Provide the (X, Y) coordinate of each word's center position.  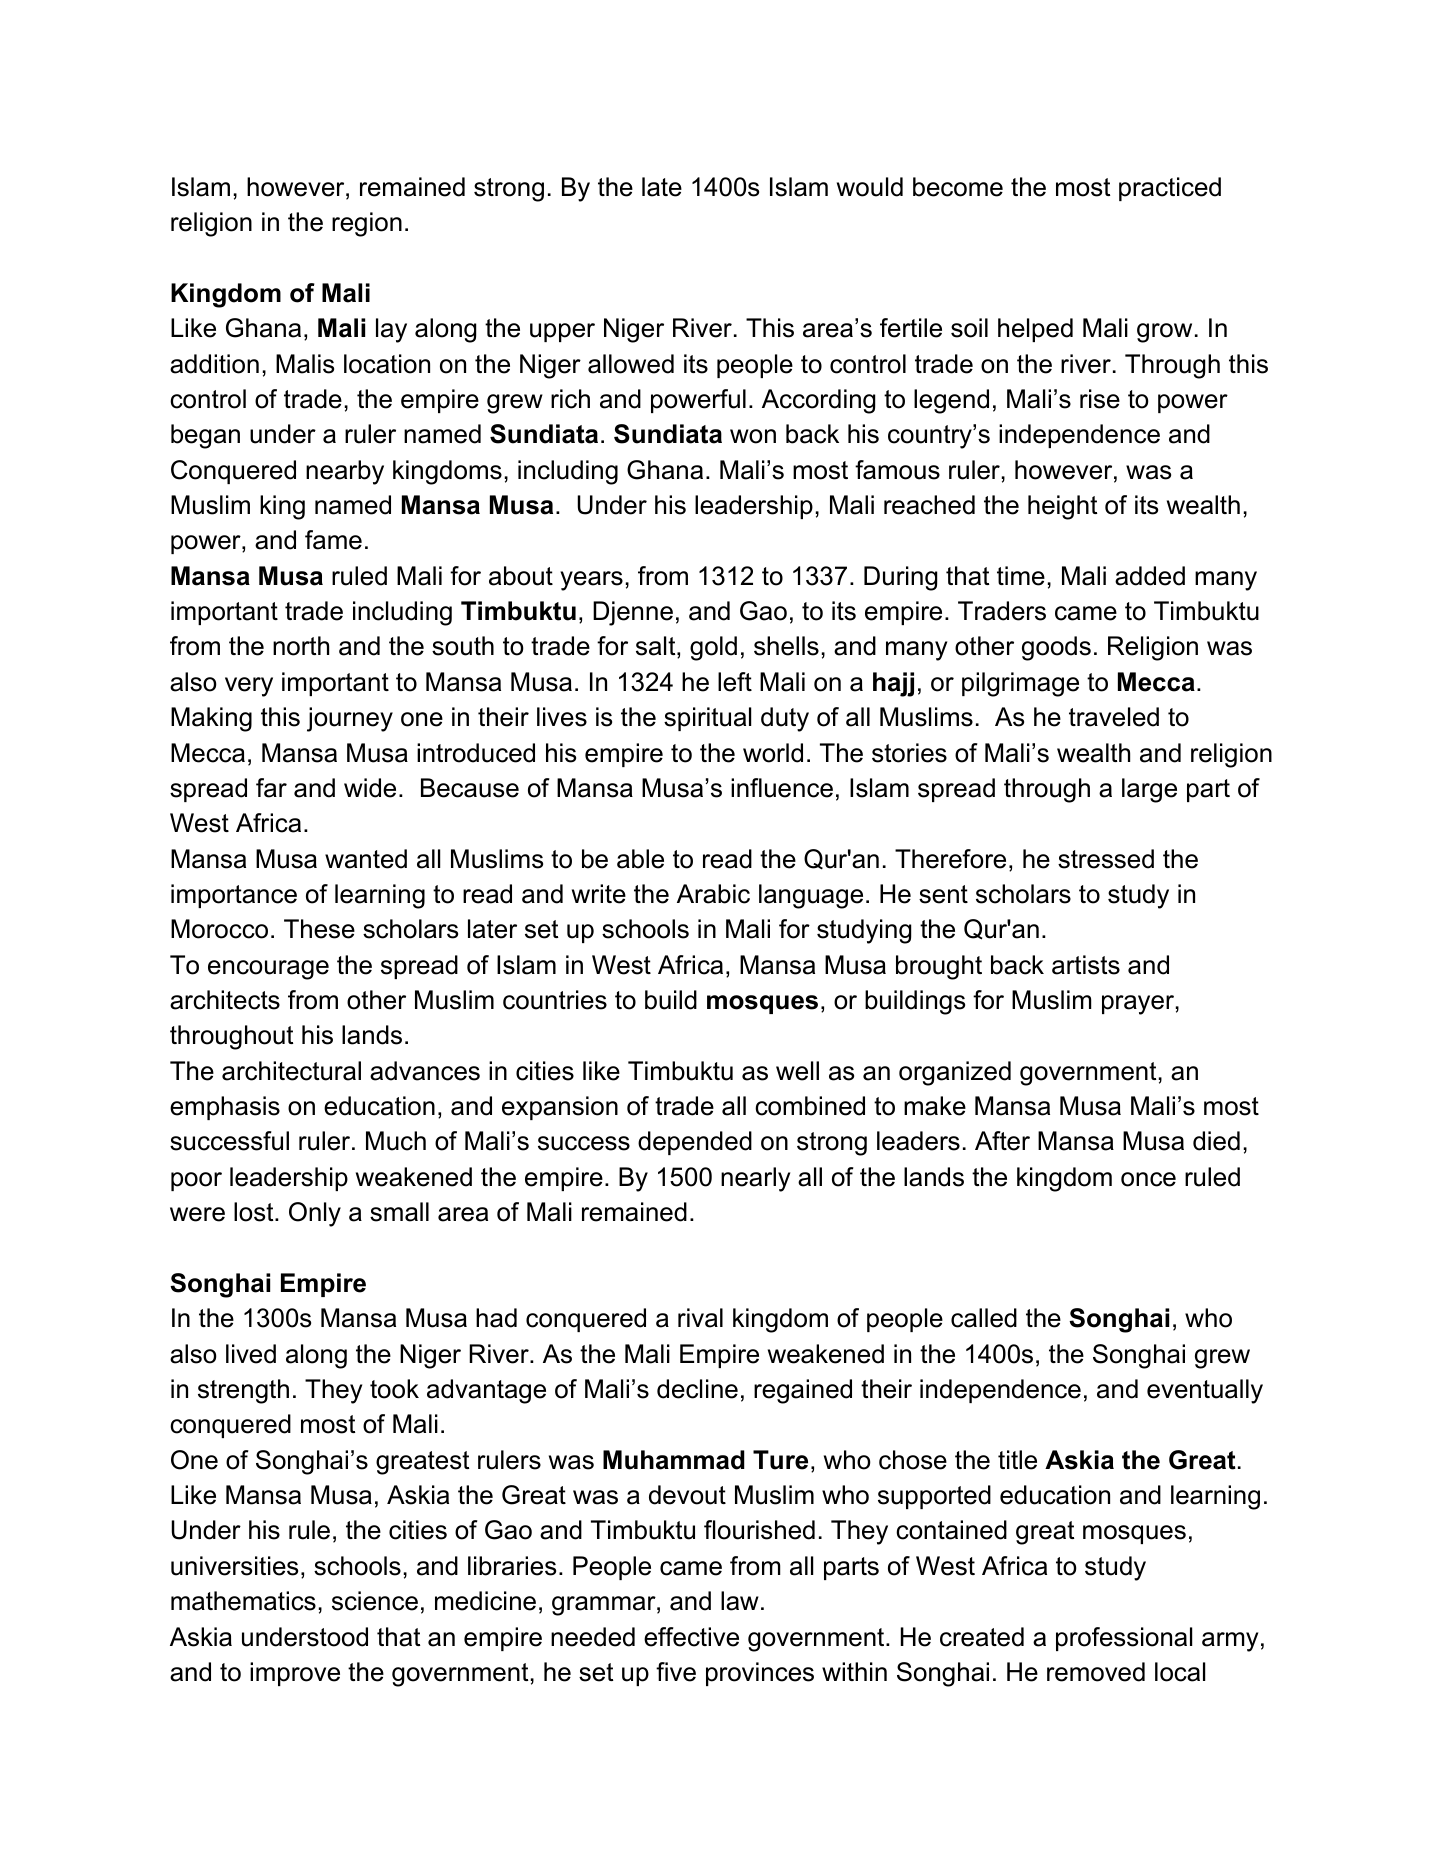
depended (695, 1143)
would (870, 187)
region (367, 224)
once (1148, 1179)
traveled (1114, 717)
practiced (1170, 189)
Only (315, 1214)
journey (350, 719)
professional (1124, 1639)
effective (691, 1637)
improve (295, 1674)
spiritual (707, 719)
